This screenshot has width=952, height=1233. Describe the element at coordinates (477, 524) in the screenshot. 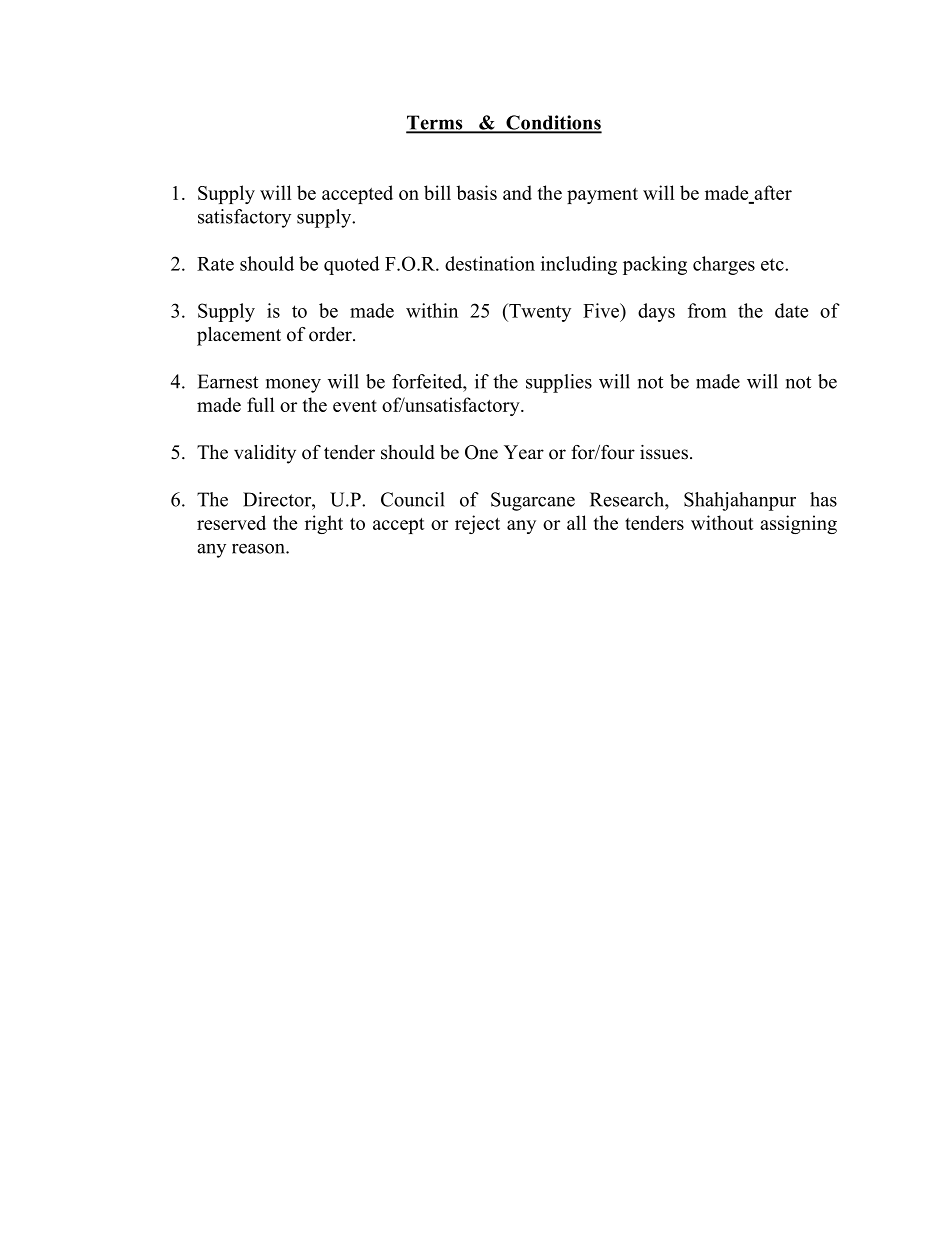

I see `reject` at that location.
